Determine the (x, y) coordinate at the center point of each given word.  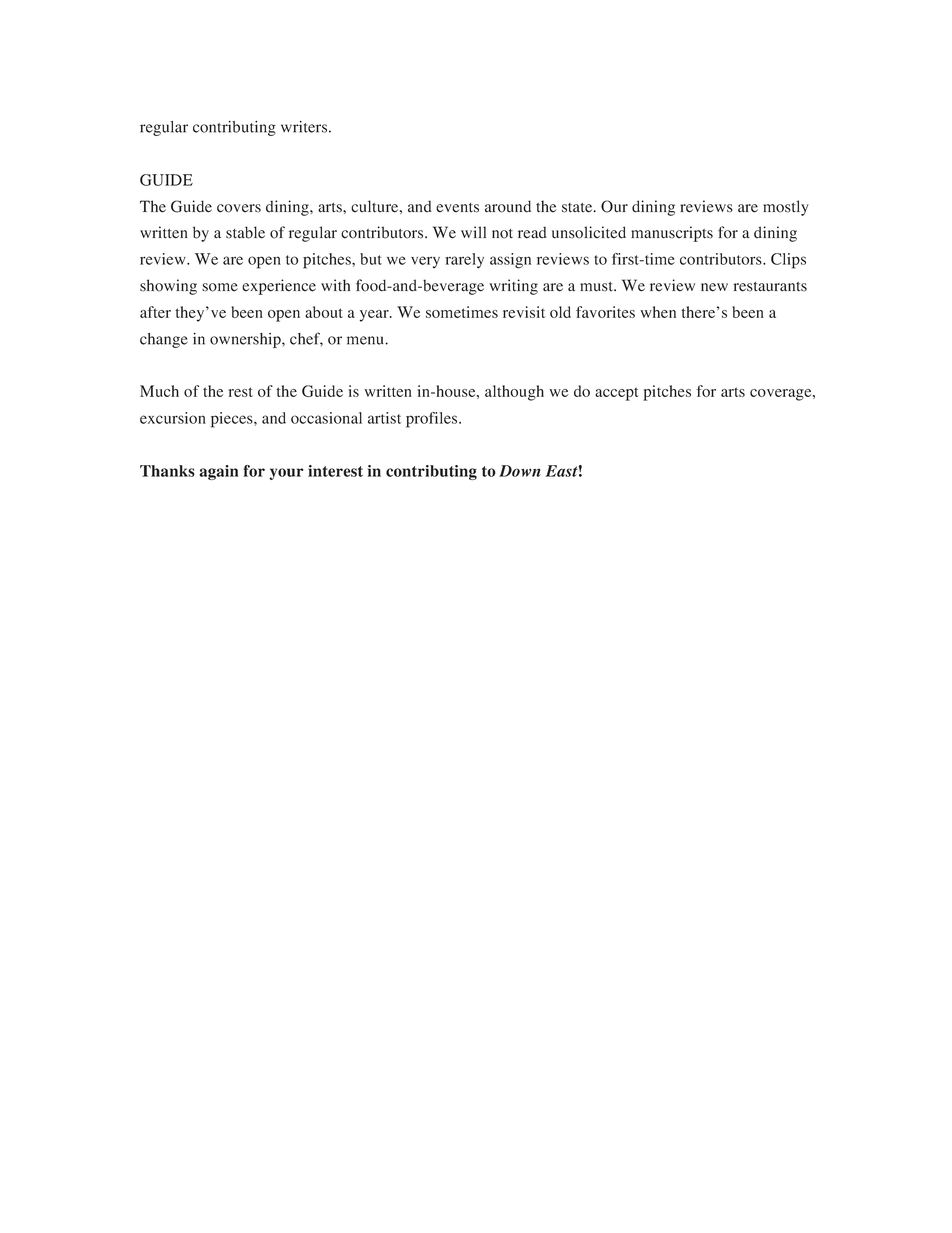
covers (239, 208)
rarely (464, 260)
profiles (433, 420)
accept (617, 394)
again (219, 472)
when (658, 312)
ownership (246, 340)
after (155, 312)
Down (520, 471)
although (514, 393)
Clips (788, 261)
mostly (786, 208)
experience (279, 287)
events (457, 208)
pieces (233, 420)
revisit (524, 312)
